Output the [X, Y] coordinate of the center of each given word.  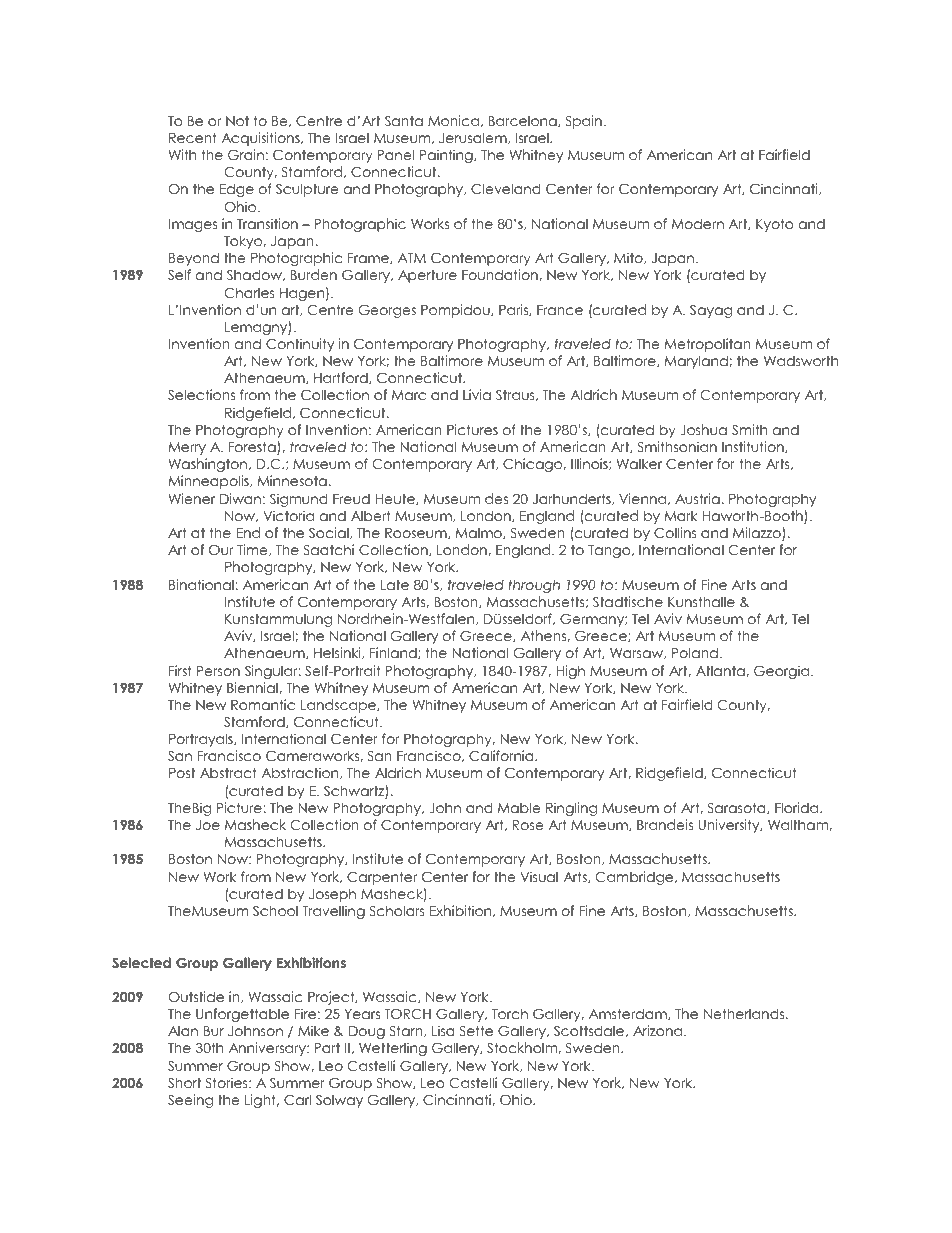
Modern [698, 223]
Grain [246, 155]
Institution [754, 447]
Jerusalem [474, 138]
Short [184, 1083]
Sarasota [737, 808]
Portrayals [202, 740]
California [502, 756]
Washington [209, 465]
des [496, 498]
